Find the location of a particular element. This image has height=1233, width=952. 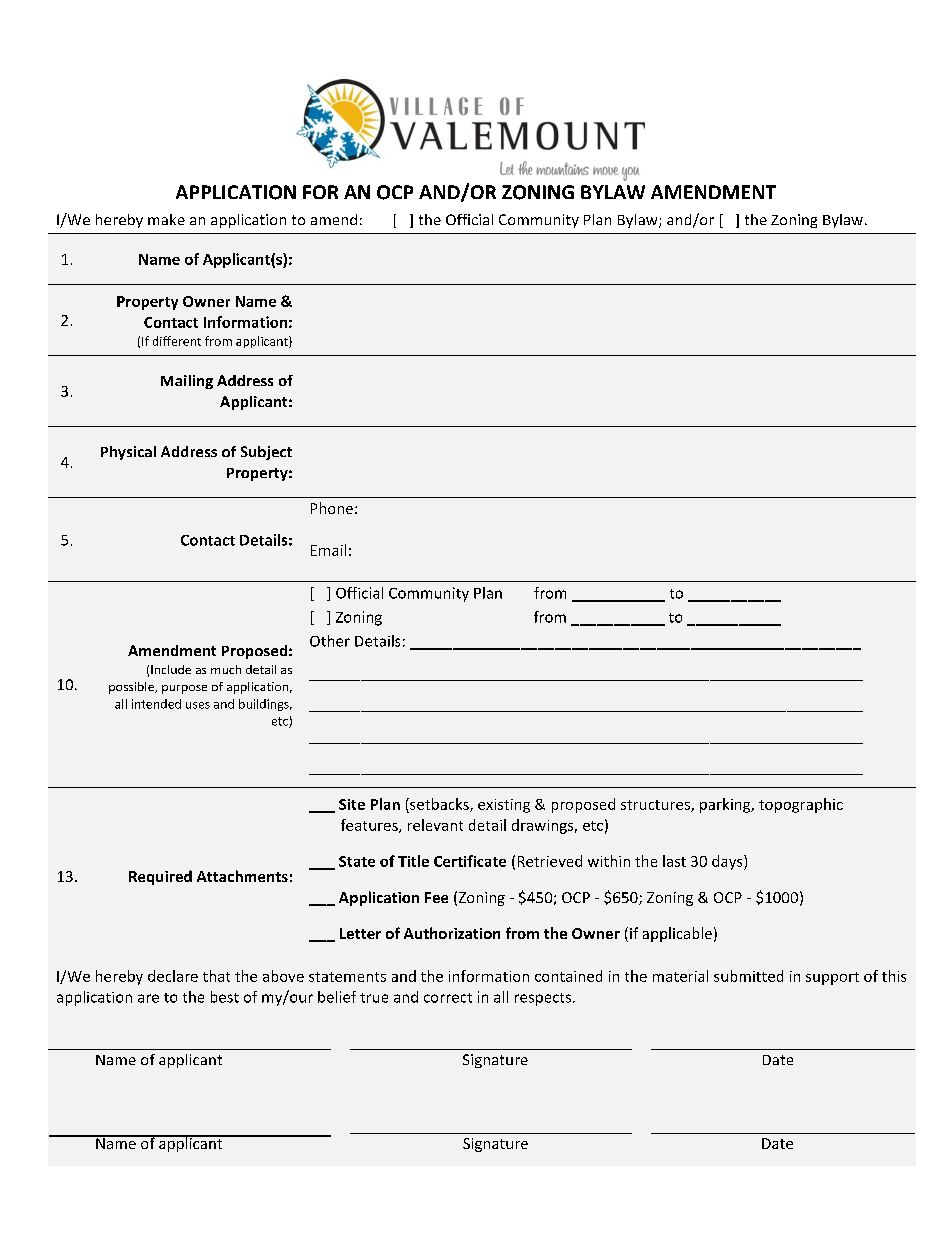

different is located at coordinates (177, 341).
